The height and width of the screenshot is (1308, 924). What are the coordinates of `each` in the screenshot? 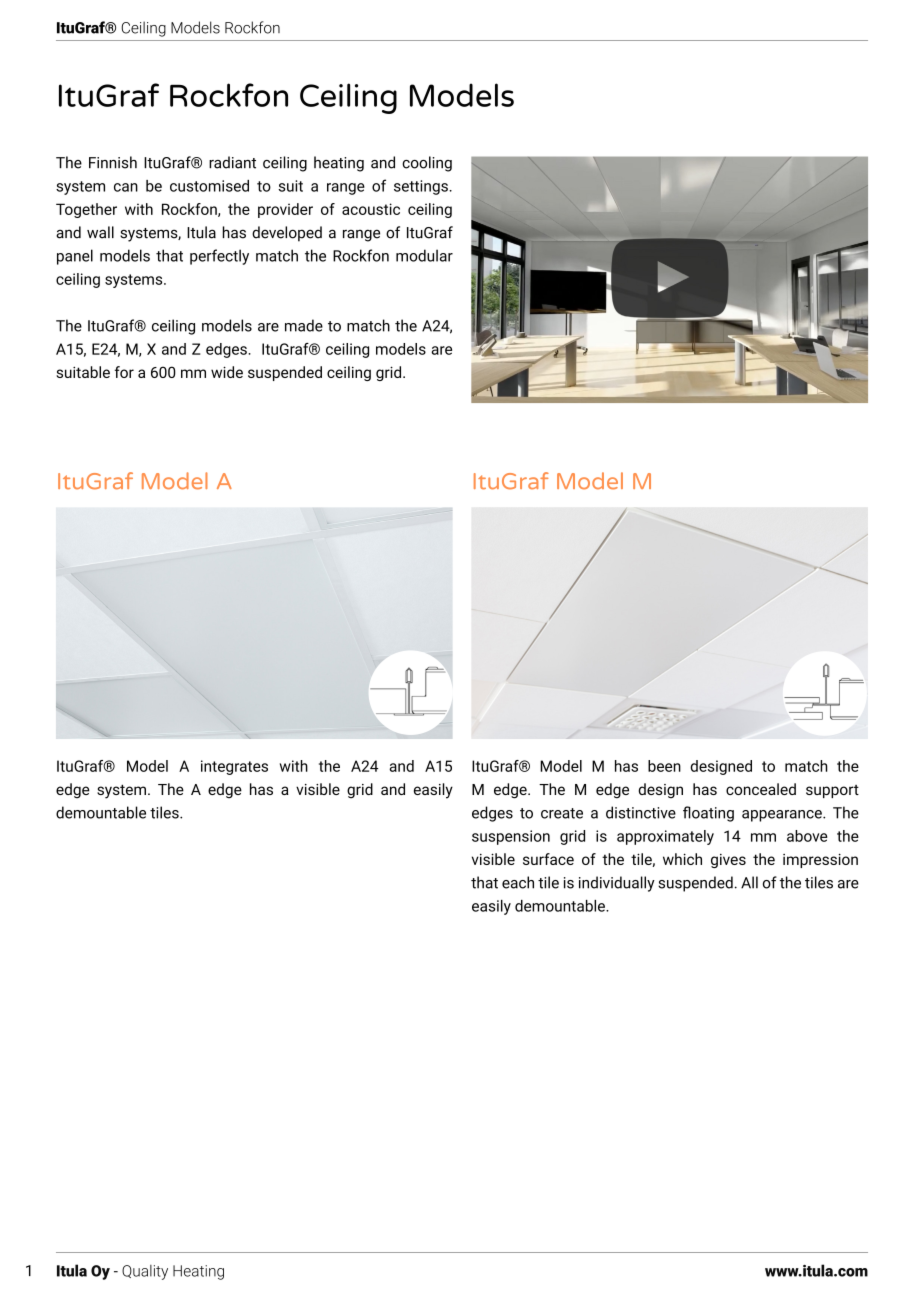 It's located at (518, 882).
